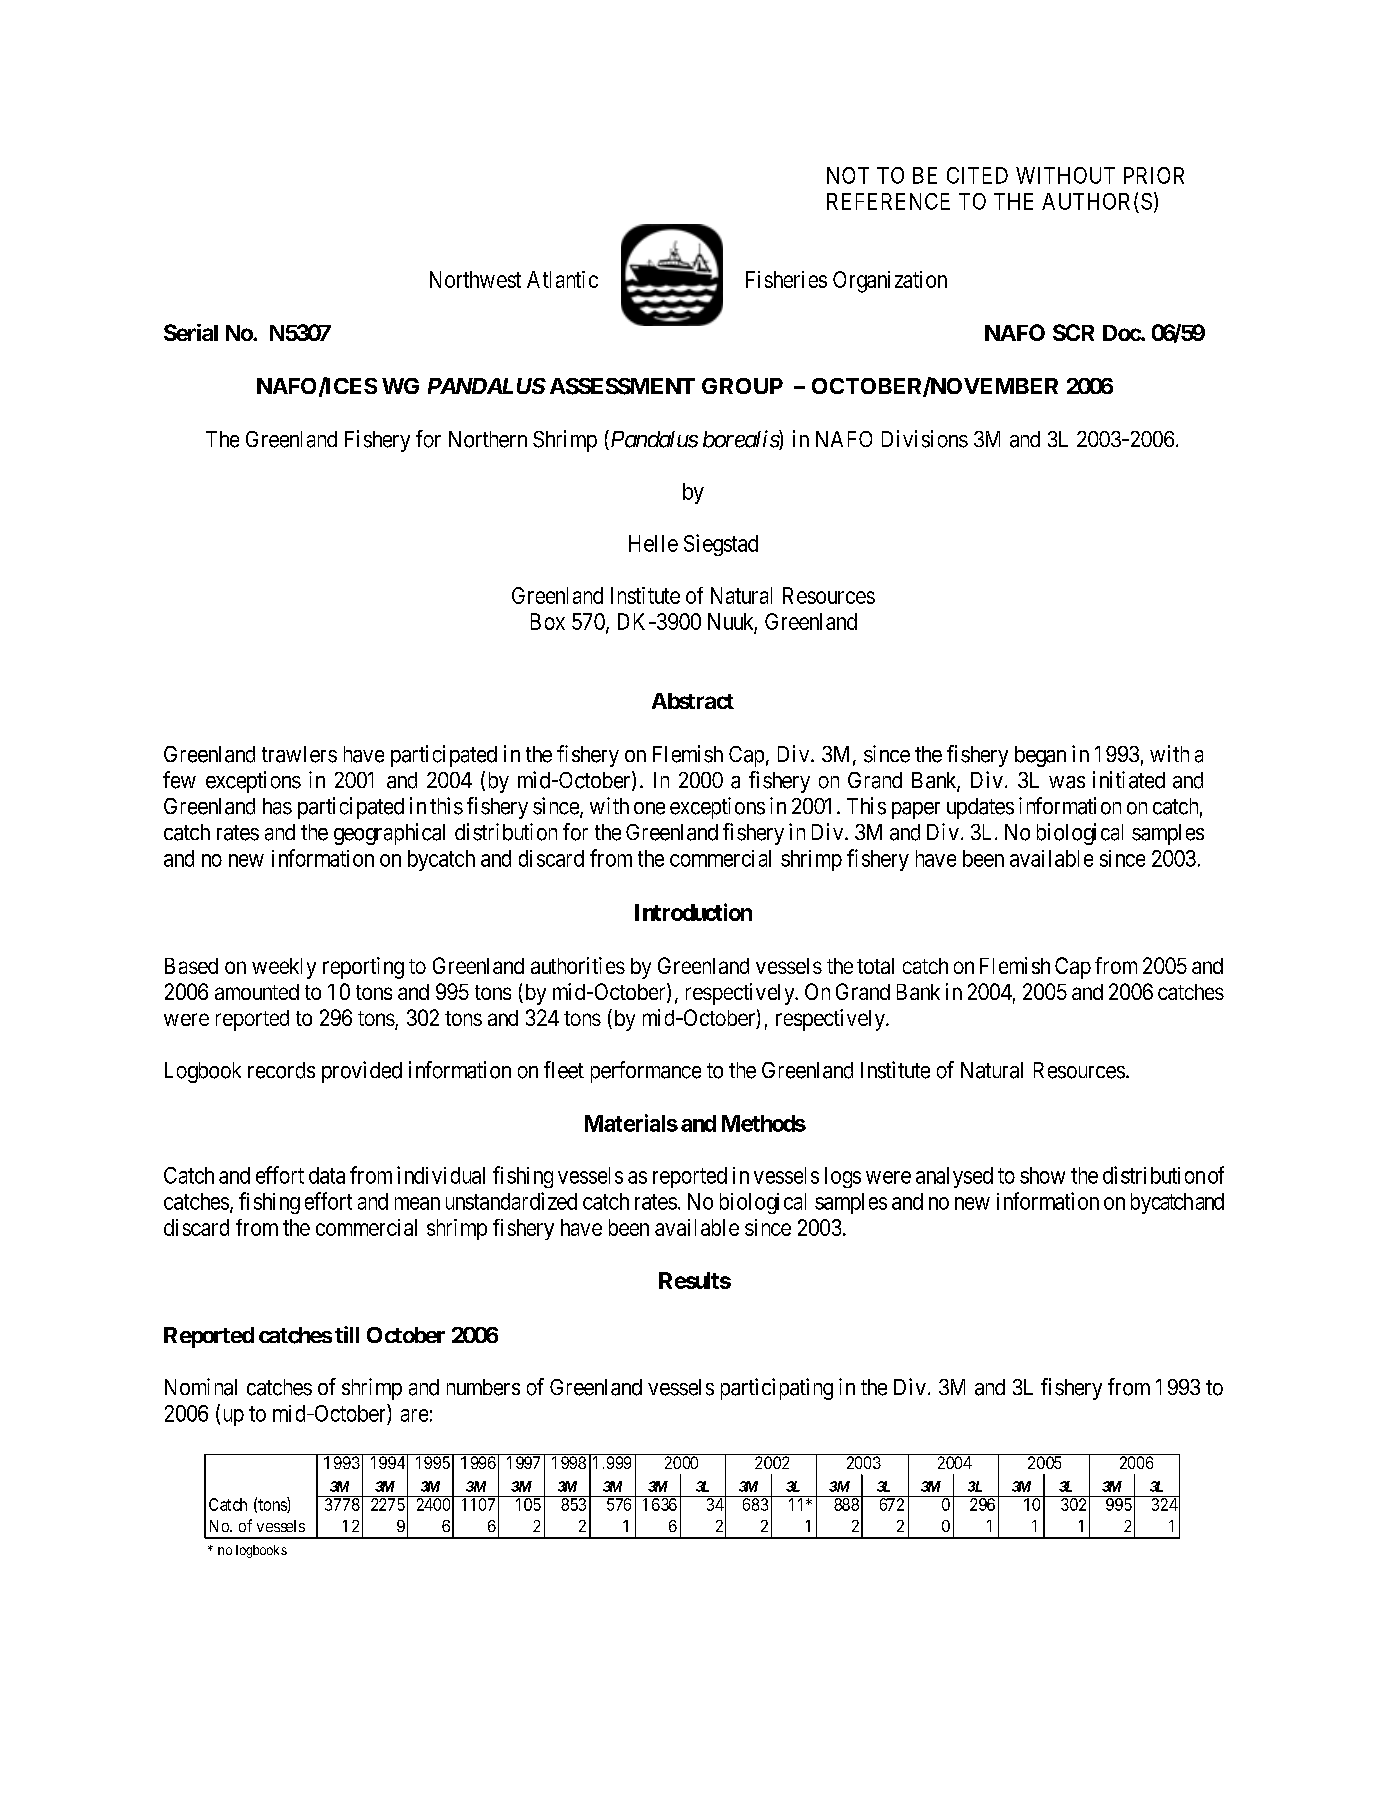  What do you see at coordinates (562, 279) in the document?
I see `Atlantic` at bounding box center [562, 279].
